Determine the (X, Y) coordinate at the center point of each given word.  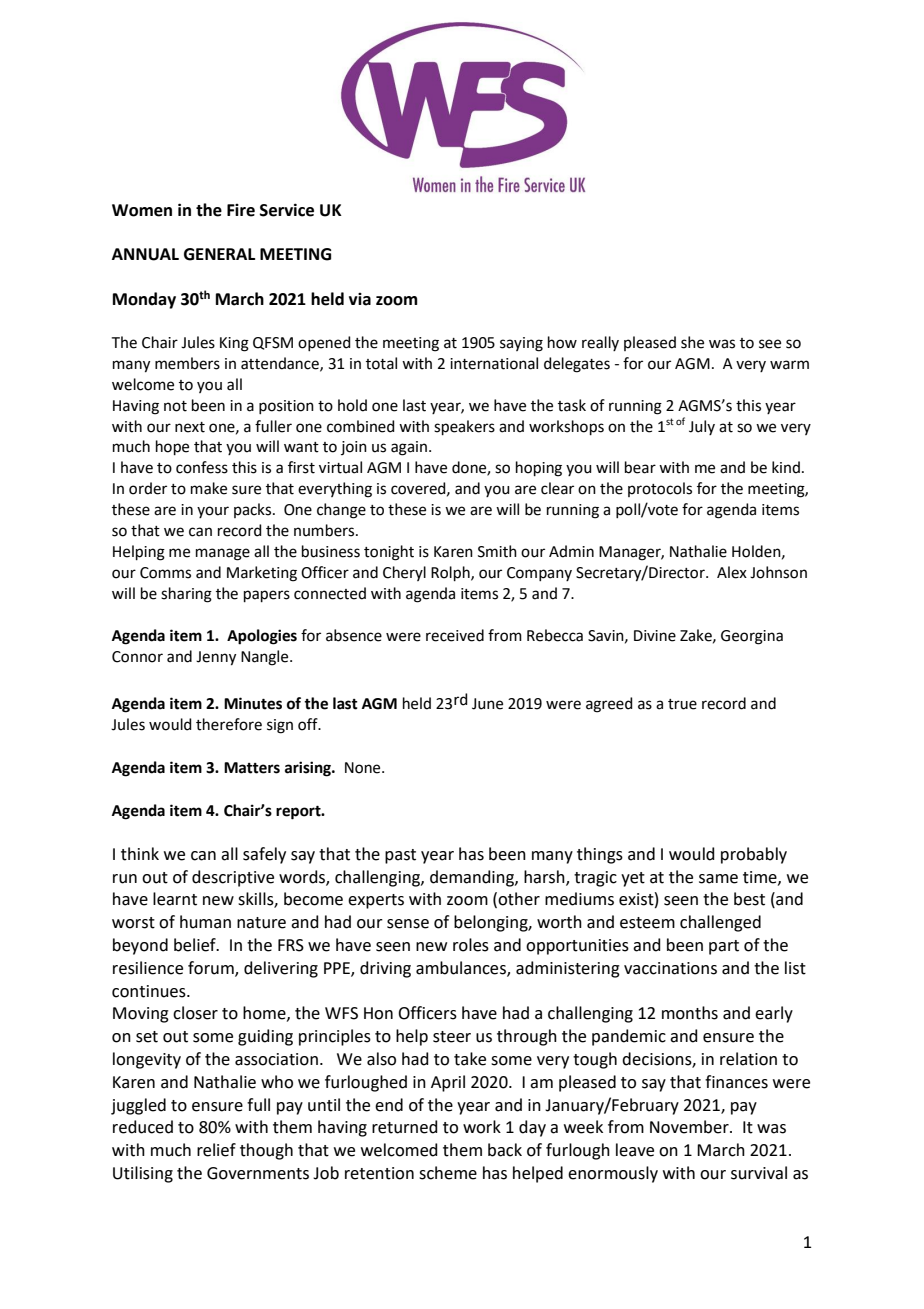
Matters (252, 768)
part (724, 947)
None (364, 768)
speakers (464, 427)
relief (216, 1150)
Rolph (451, 573)
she (692, 342)
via (360, 299)
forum (212, 968)
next (190, 427)
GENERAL (219, 254)
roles (471, 945)
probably (754, 855)
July (702, 427)
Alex (732, 572)
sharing (186, 595)
